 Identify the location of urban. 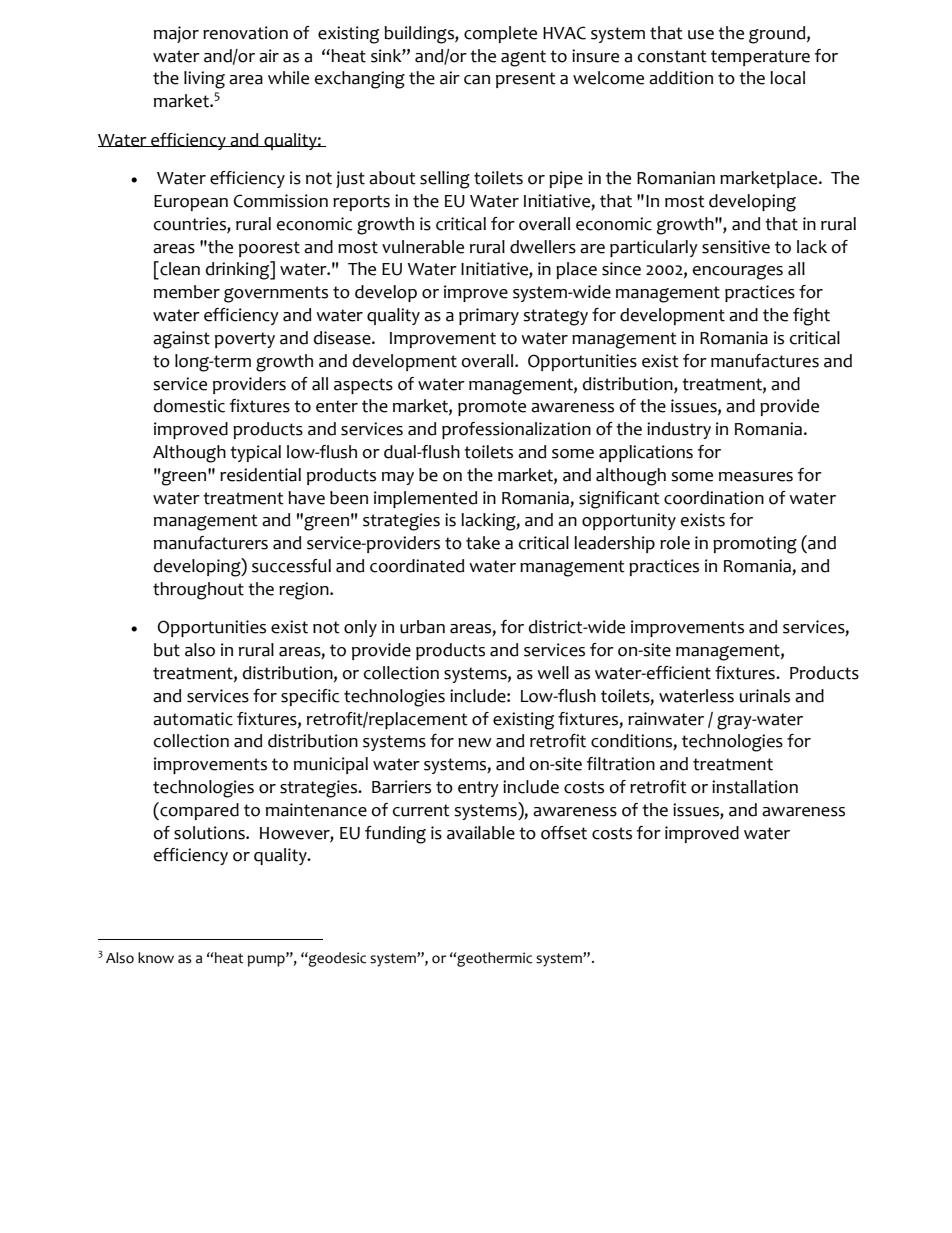
(422, 627).
